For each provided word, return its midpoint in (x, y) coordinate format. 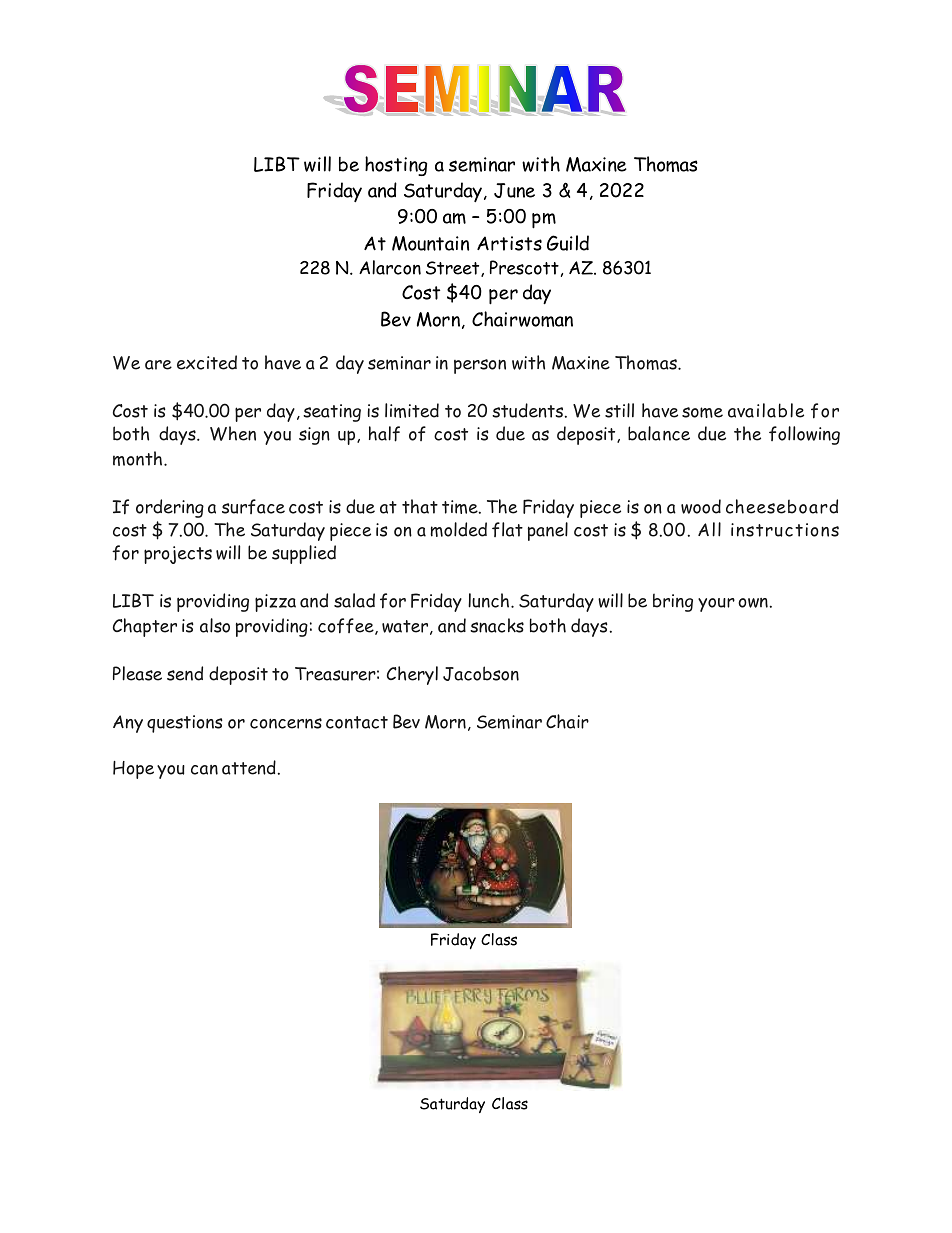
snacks (497, 625)
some (702, 412)
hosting (396, 166)
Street (454, 269)
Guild (568, 243)
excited (207, 362)
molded (459, 529)
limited (412, 410)
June (514, 190)
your (716, 605)
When (233, 433)
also (215, 625)
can (204, 770)
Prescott (524, 267)
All (709, 529)
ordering (170, 508)
